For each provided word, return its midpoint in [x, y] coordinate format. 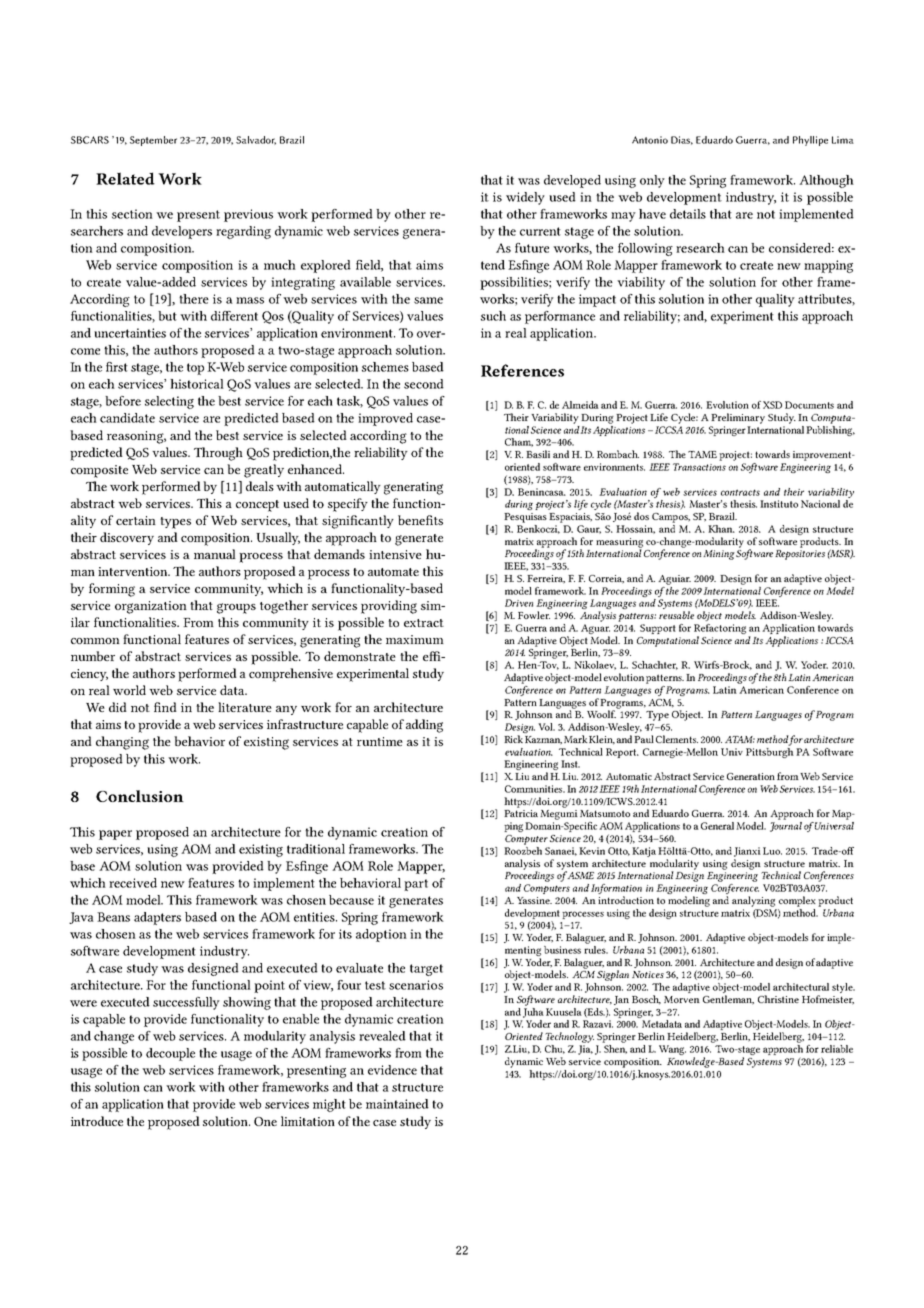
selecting [169, 402]
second [424, 384]
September [153, 141]
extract [424, 623]
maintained [397, 1104]
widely [525, 198]
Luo [772, 851]
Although [826, 181]
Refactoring [720, 630]
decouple [170, 1054]
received [133, 883]
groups [236, 608]
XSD [772, 405]
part [416, 885]
